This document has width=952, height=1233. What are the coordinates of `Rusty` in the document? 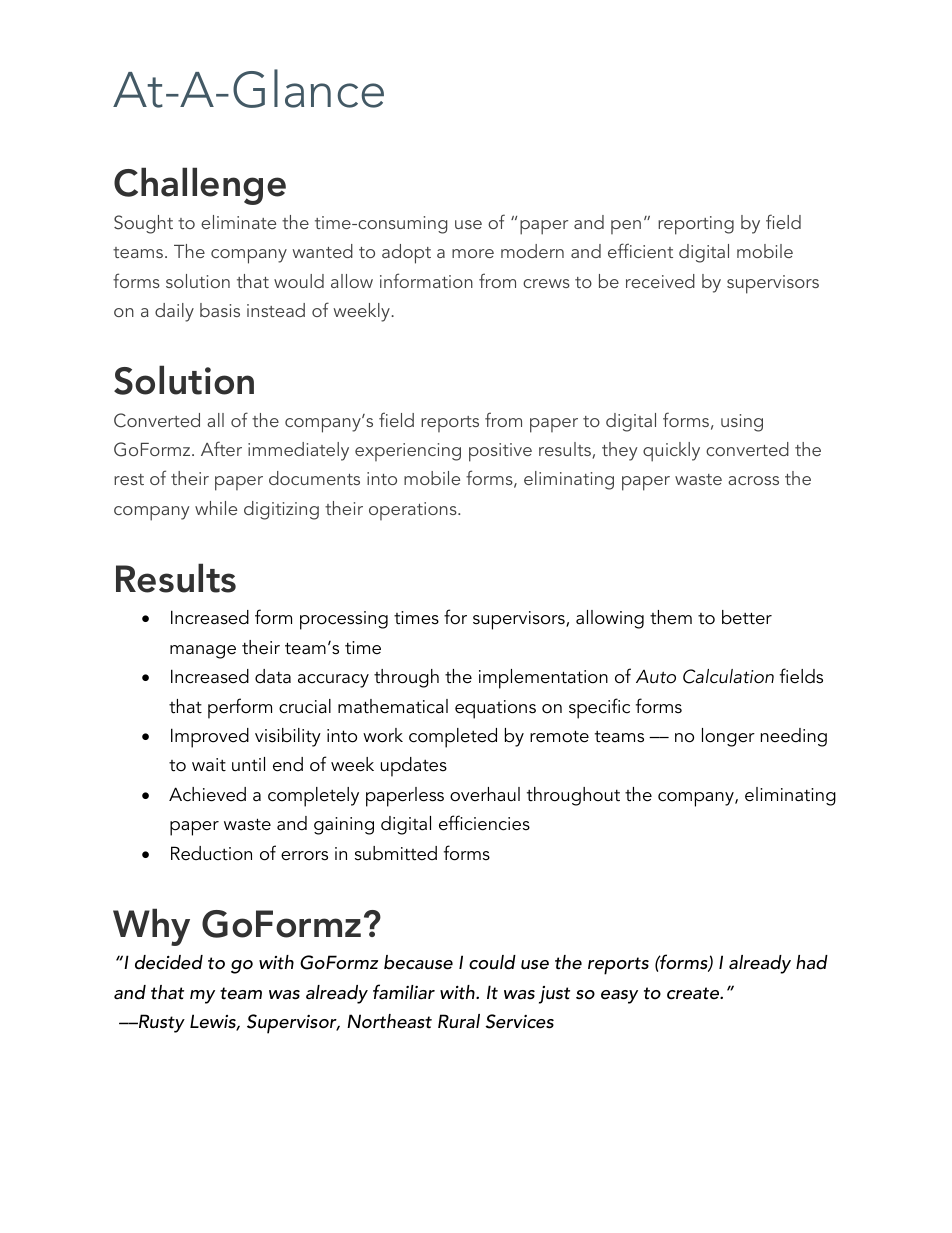 It's located at (161, 1023).
